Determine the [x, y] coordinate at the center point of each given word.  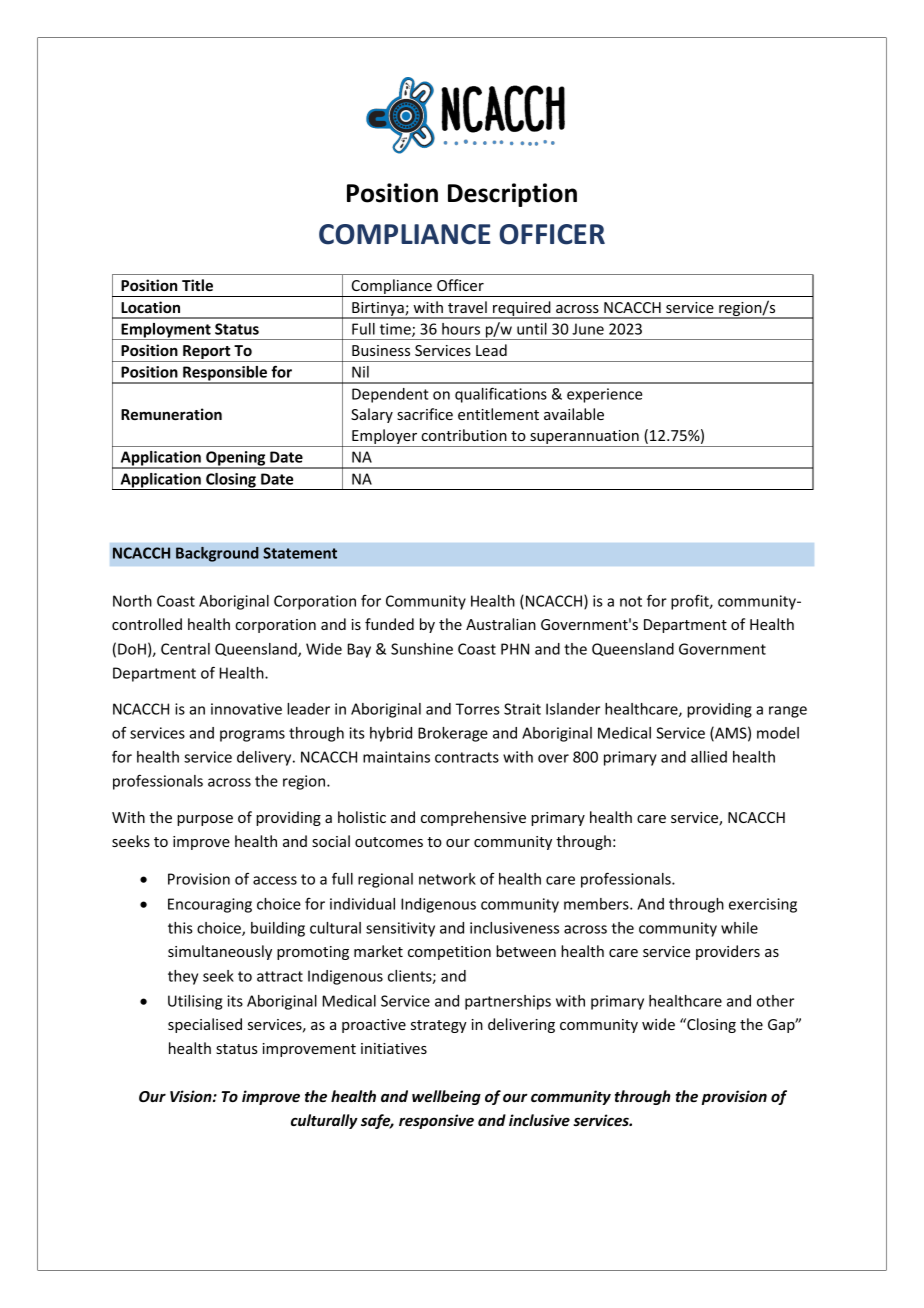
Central [185, 649]
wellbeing [446, 1097]
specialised [205, 1025]
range [788, 712]
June [588, 329]
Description [512, 195]
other [775, 1001]
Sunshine [422, 649]
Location [150, 307]
